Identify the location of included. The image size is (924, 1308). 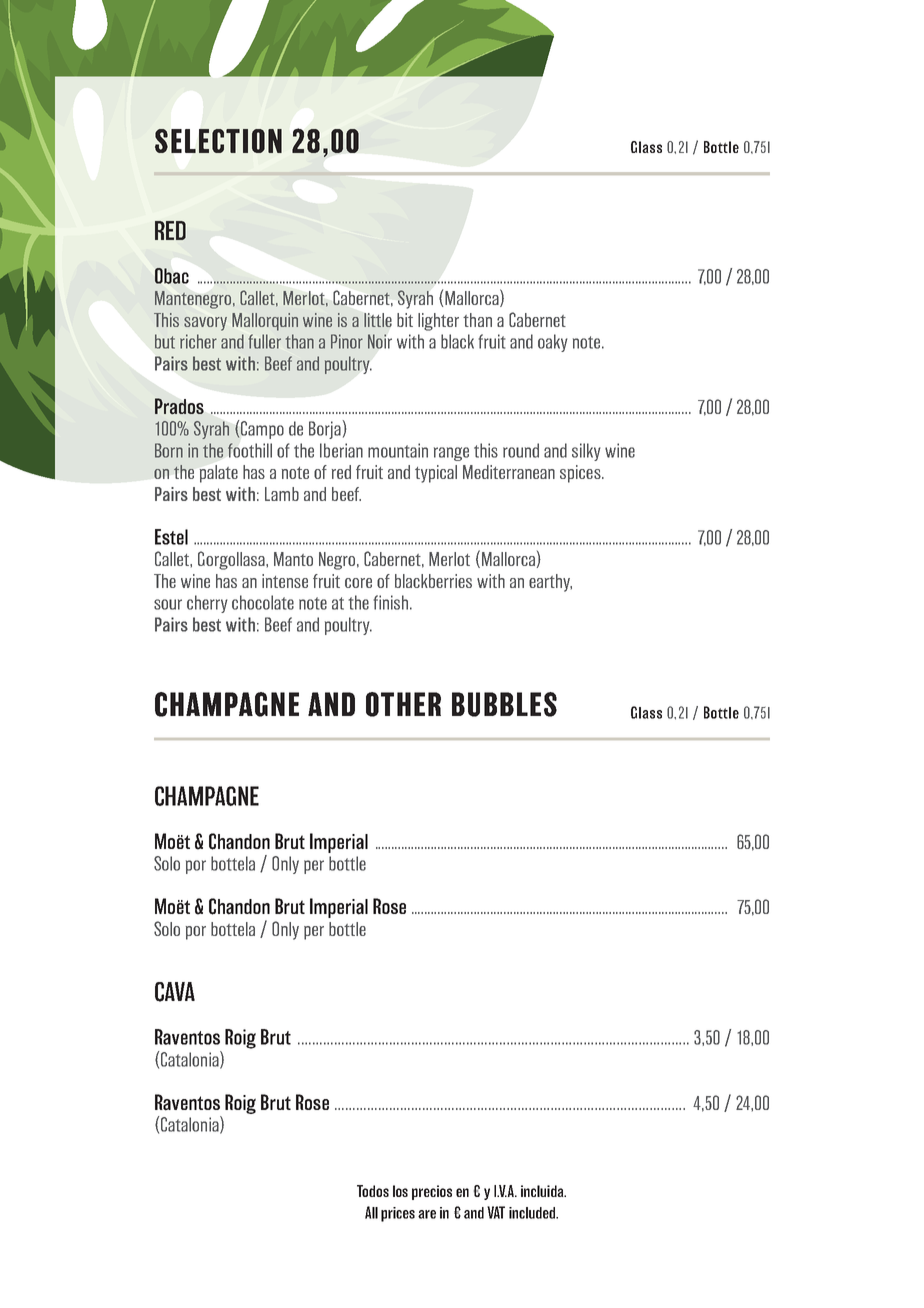
(533, 1213).
